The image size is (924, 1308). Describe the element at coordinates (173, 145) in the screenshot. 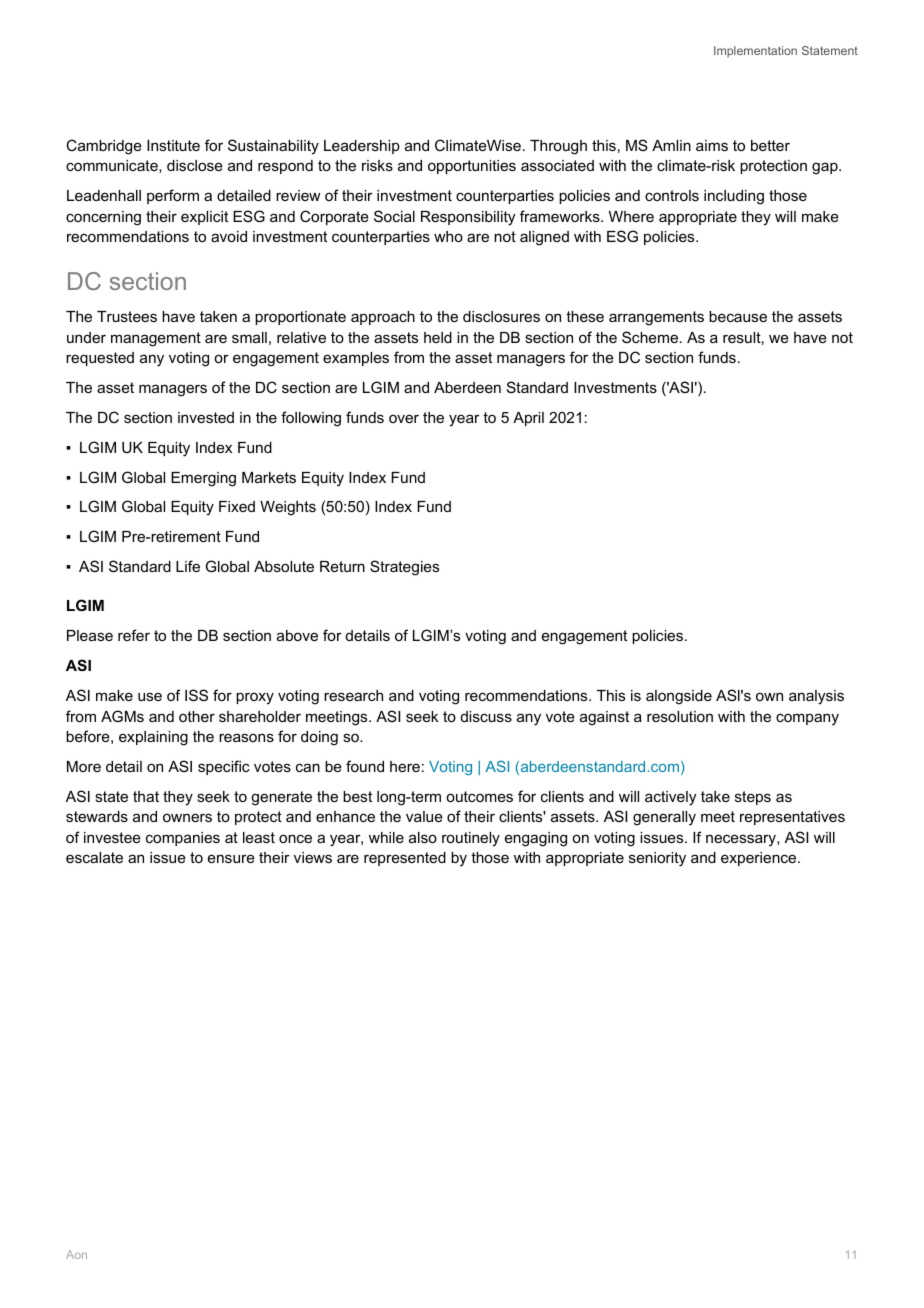

I see `Institute` at that location.
